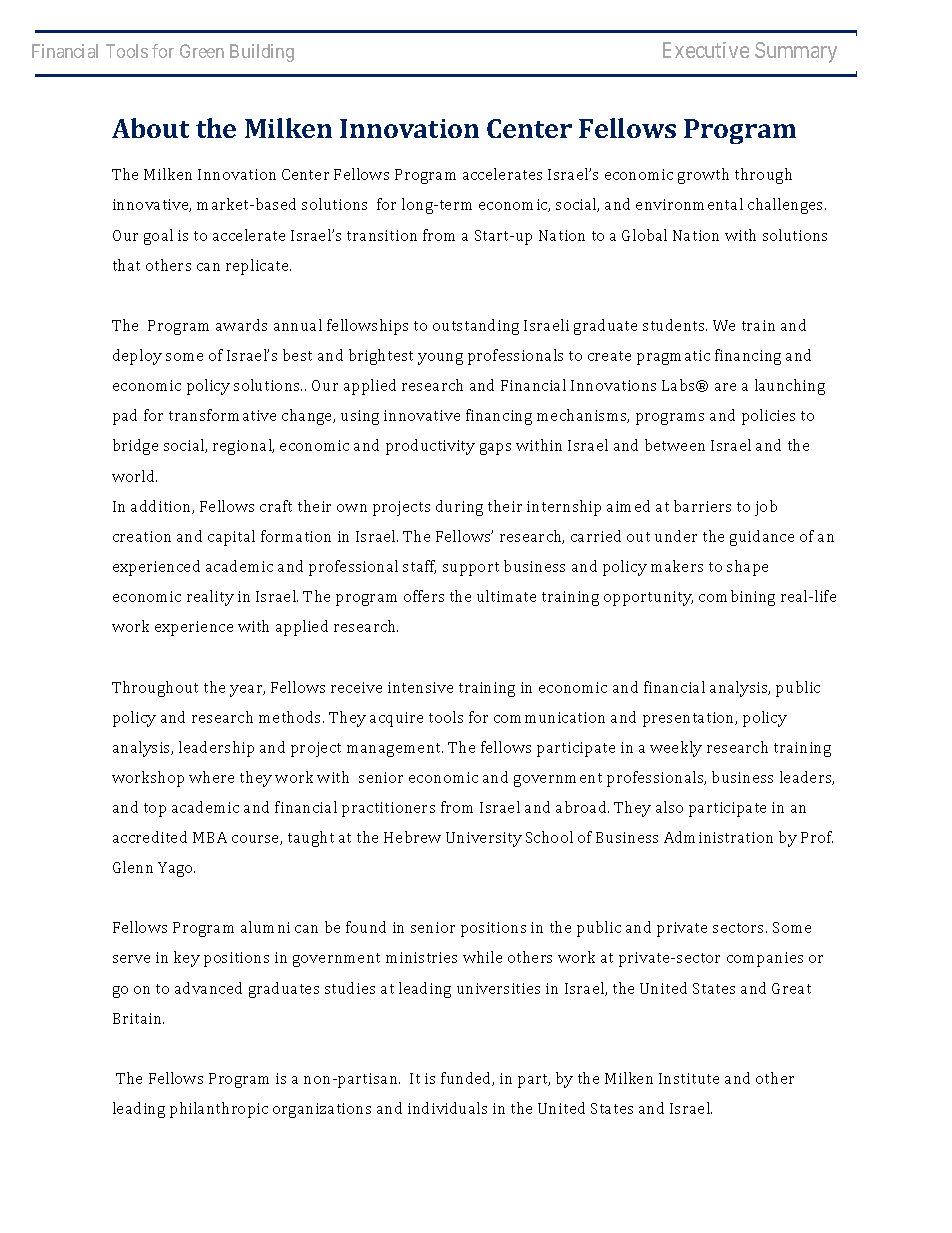 Image resolution: width=952 pixels, height=1233 pixels. I want to click on Executive, so click(706, 50).
